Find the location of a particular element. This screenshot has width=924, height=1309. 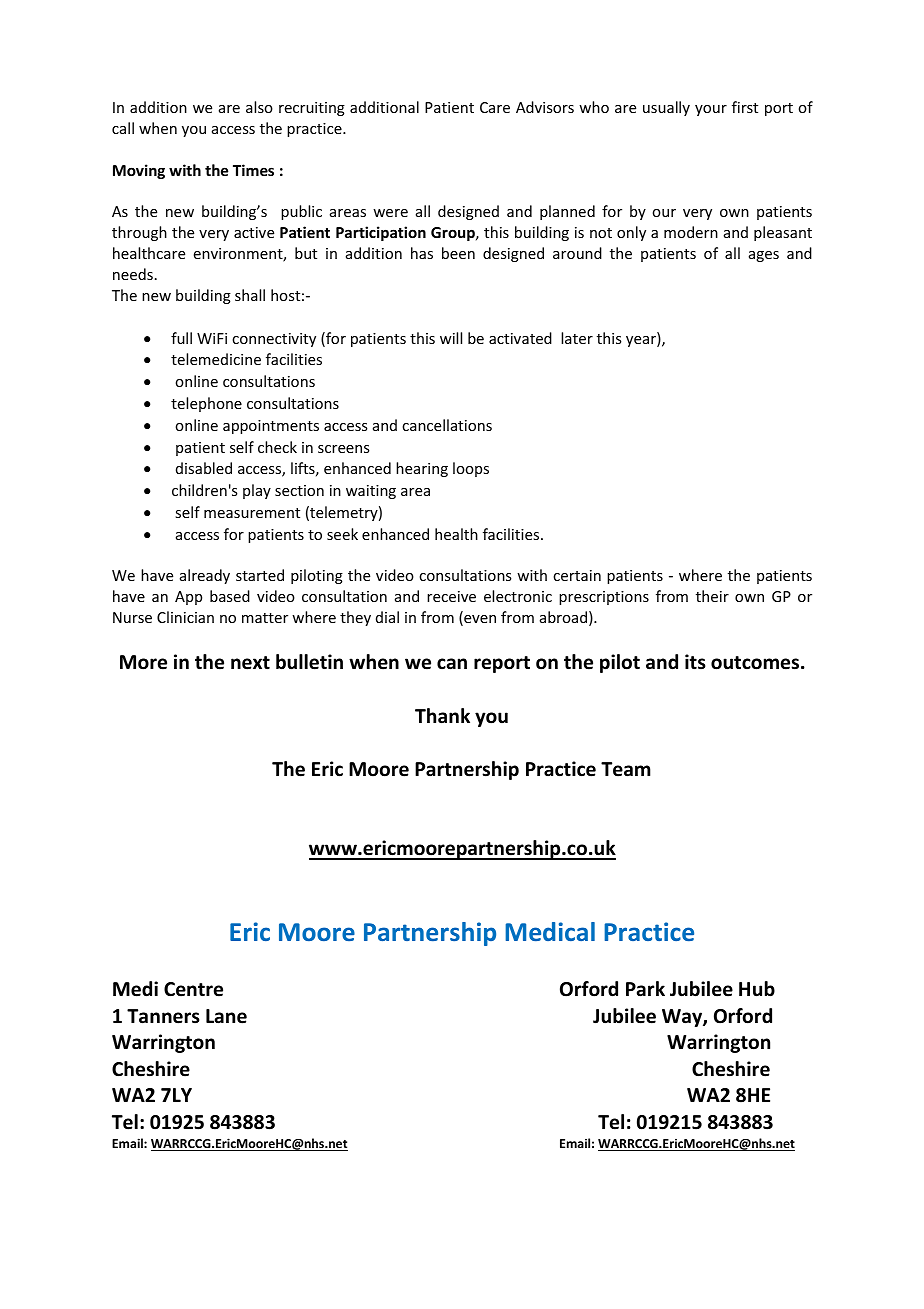

will is located at coordinates (451, 338).
